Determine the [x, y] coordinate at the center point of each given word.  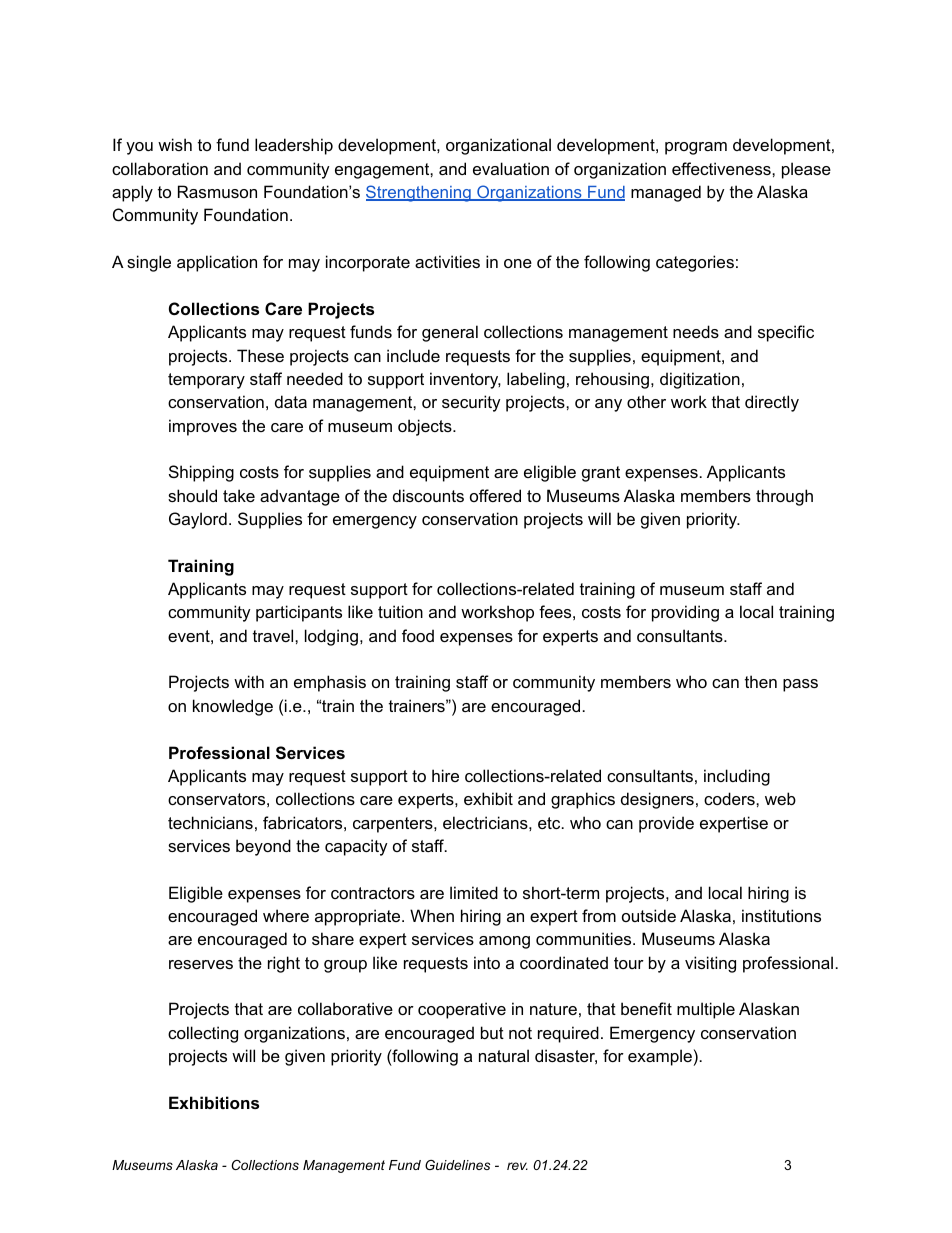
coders [730, 798]
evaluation [511, 168]
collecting [203, 1034]
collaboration [160, 168]
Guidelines [457, 1165]
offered [495, 495]
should [192, 495]
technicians [210, 822]
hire [445, 775]
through [784, 497]
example [660, 1057]
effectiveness [722, 168]
